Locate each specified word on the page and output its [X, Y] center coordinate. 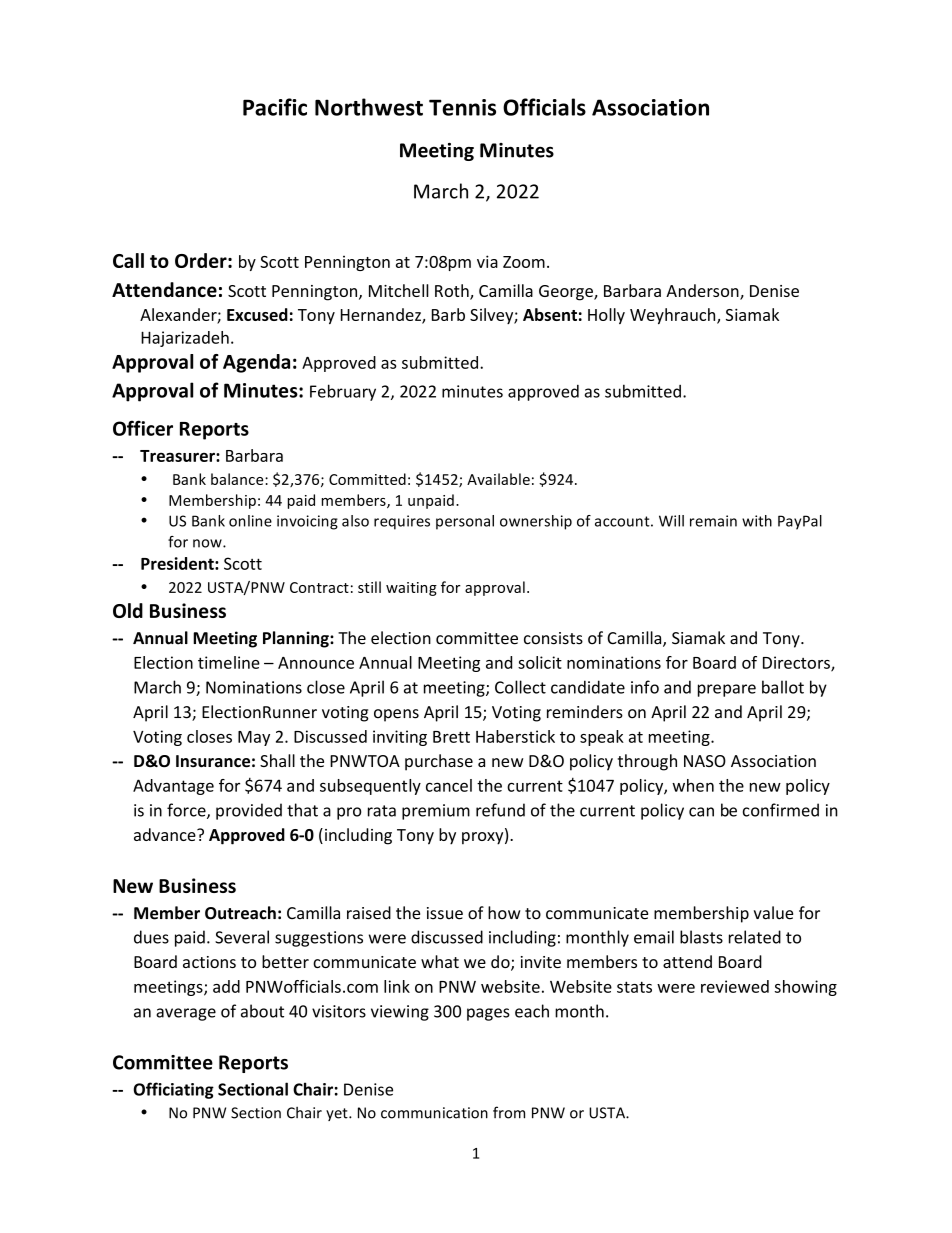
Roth [453, 292]
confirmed [781, 810]
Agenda [256, 363]
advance [166, 834]
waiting [411, 589]
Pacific [275, 107]
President [178, 563]
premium [436, 812]
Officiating [173, 1090]
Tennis [462, 107]
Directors [797, 663]
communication [434, 1113]
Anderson [703, 292]
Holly [606, 316]
